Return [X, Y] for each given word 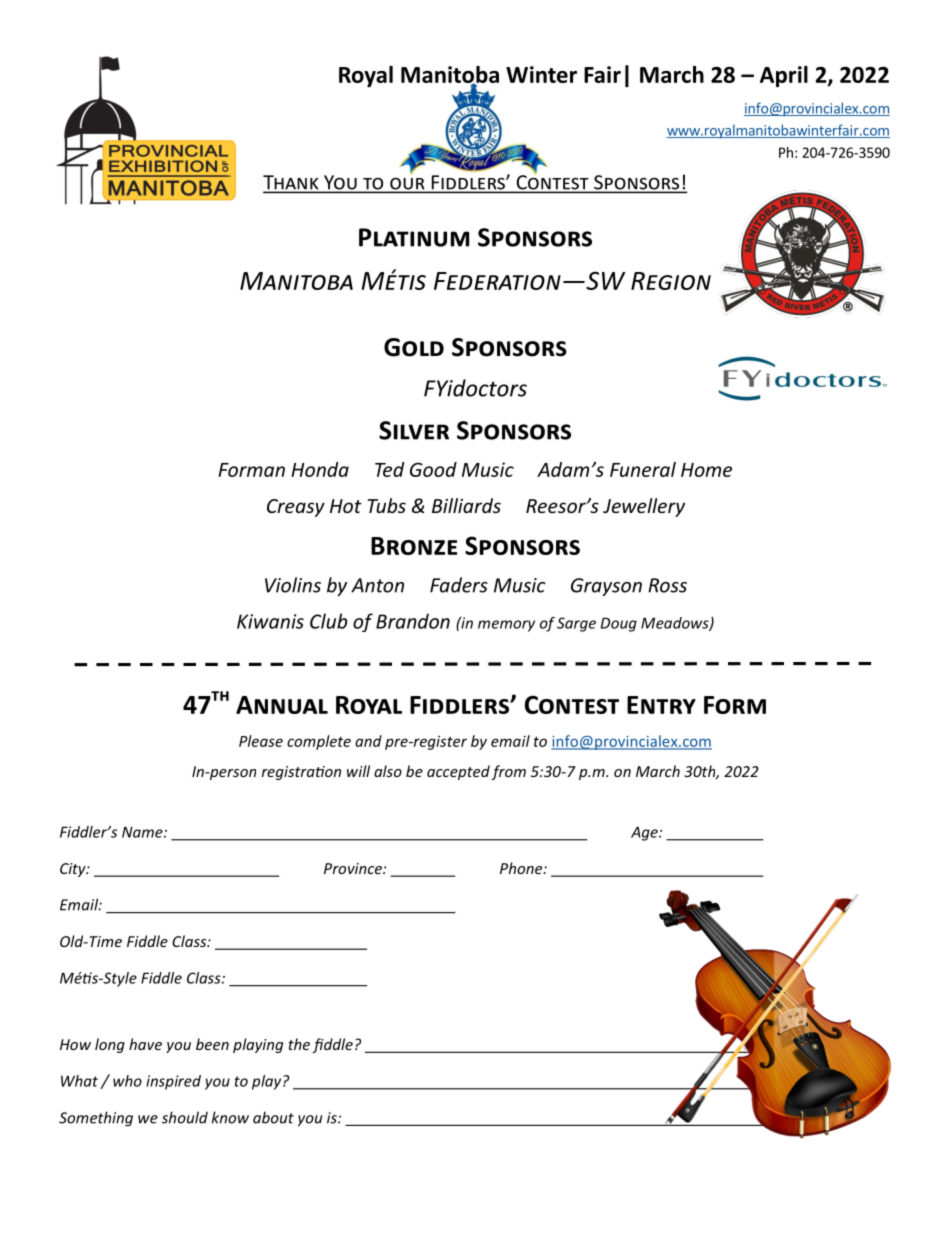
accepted [458, 772]
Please [261, 741]
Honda [320, 469]
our [407, 184]
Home [706, 470]
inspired [173, 1082]
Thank [292, 183]
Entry [661, 705]
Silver [414, 430]
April [784, 76]
